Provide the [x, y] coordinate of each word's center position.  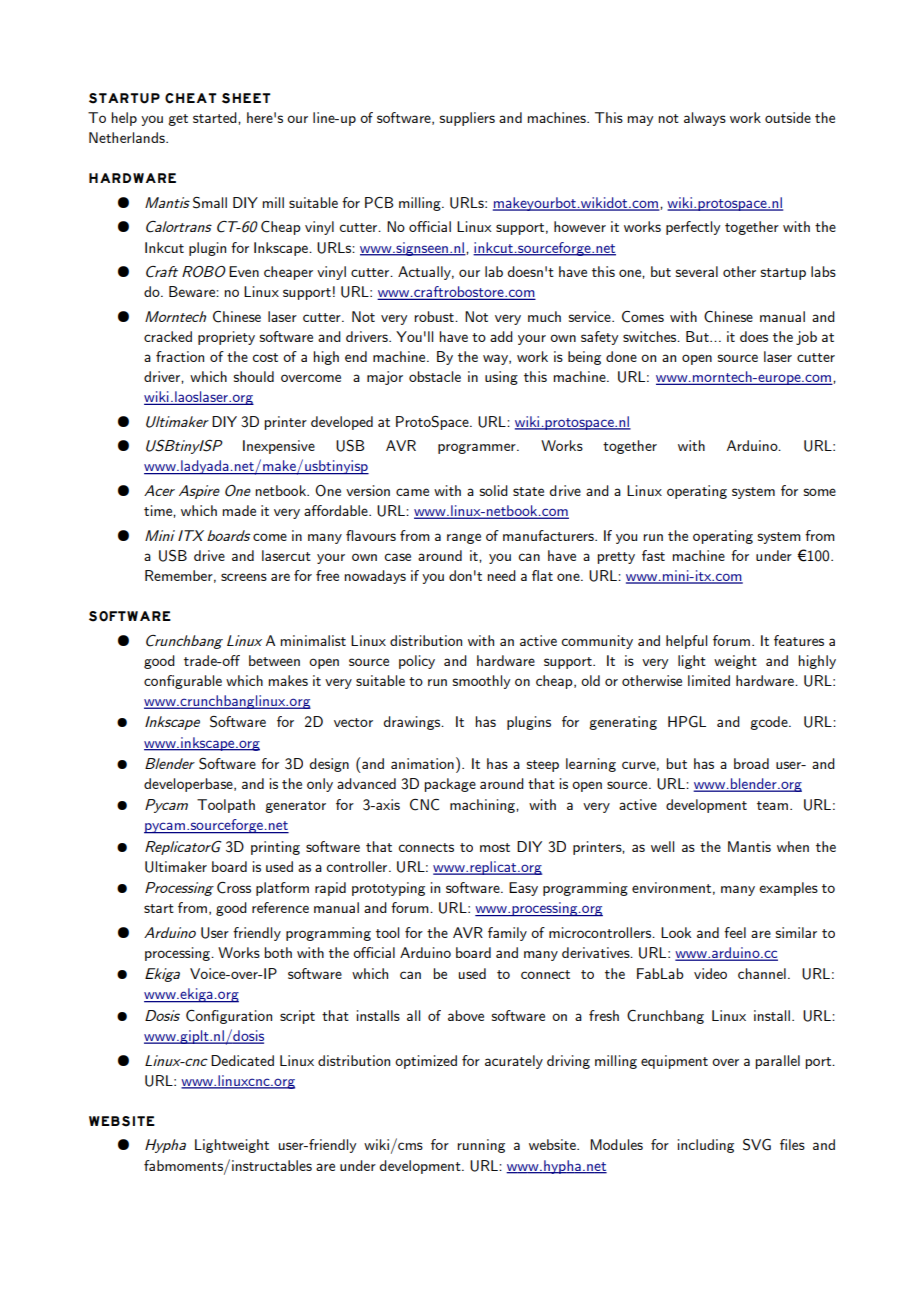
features [799, 640]
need [501, 575]
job [806, 338]
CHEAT [191, 98]
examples [788, 889]
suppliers [467, 119]
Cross [234, 888]
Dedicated [242, 1060]
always [705, 119]
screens [244, 577]
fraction [180, 356]
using [501, 378]
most [495, 847]
